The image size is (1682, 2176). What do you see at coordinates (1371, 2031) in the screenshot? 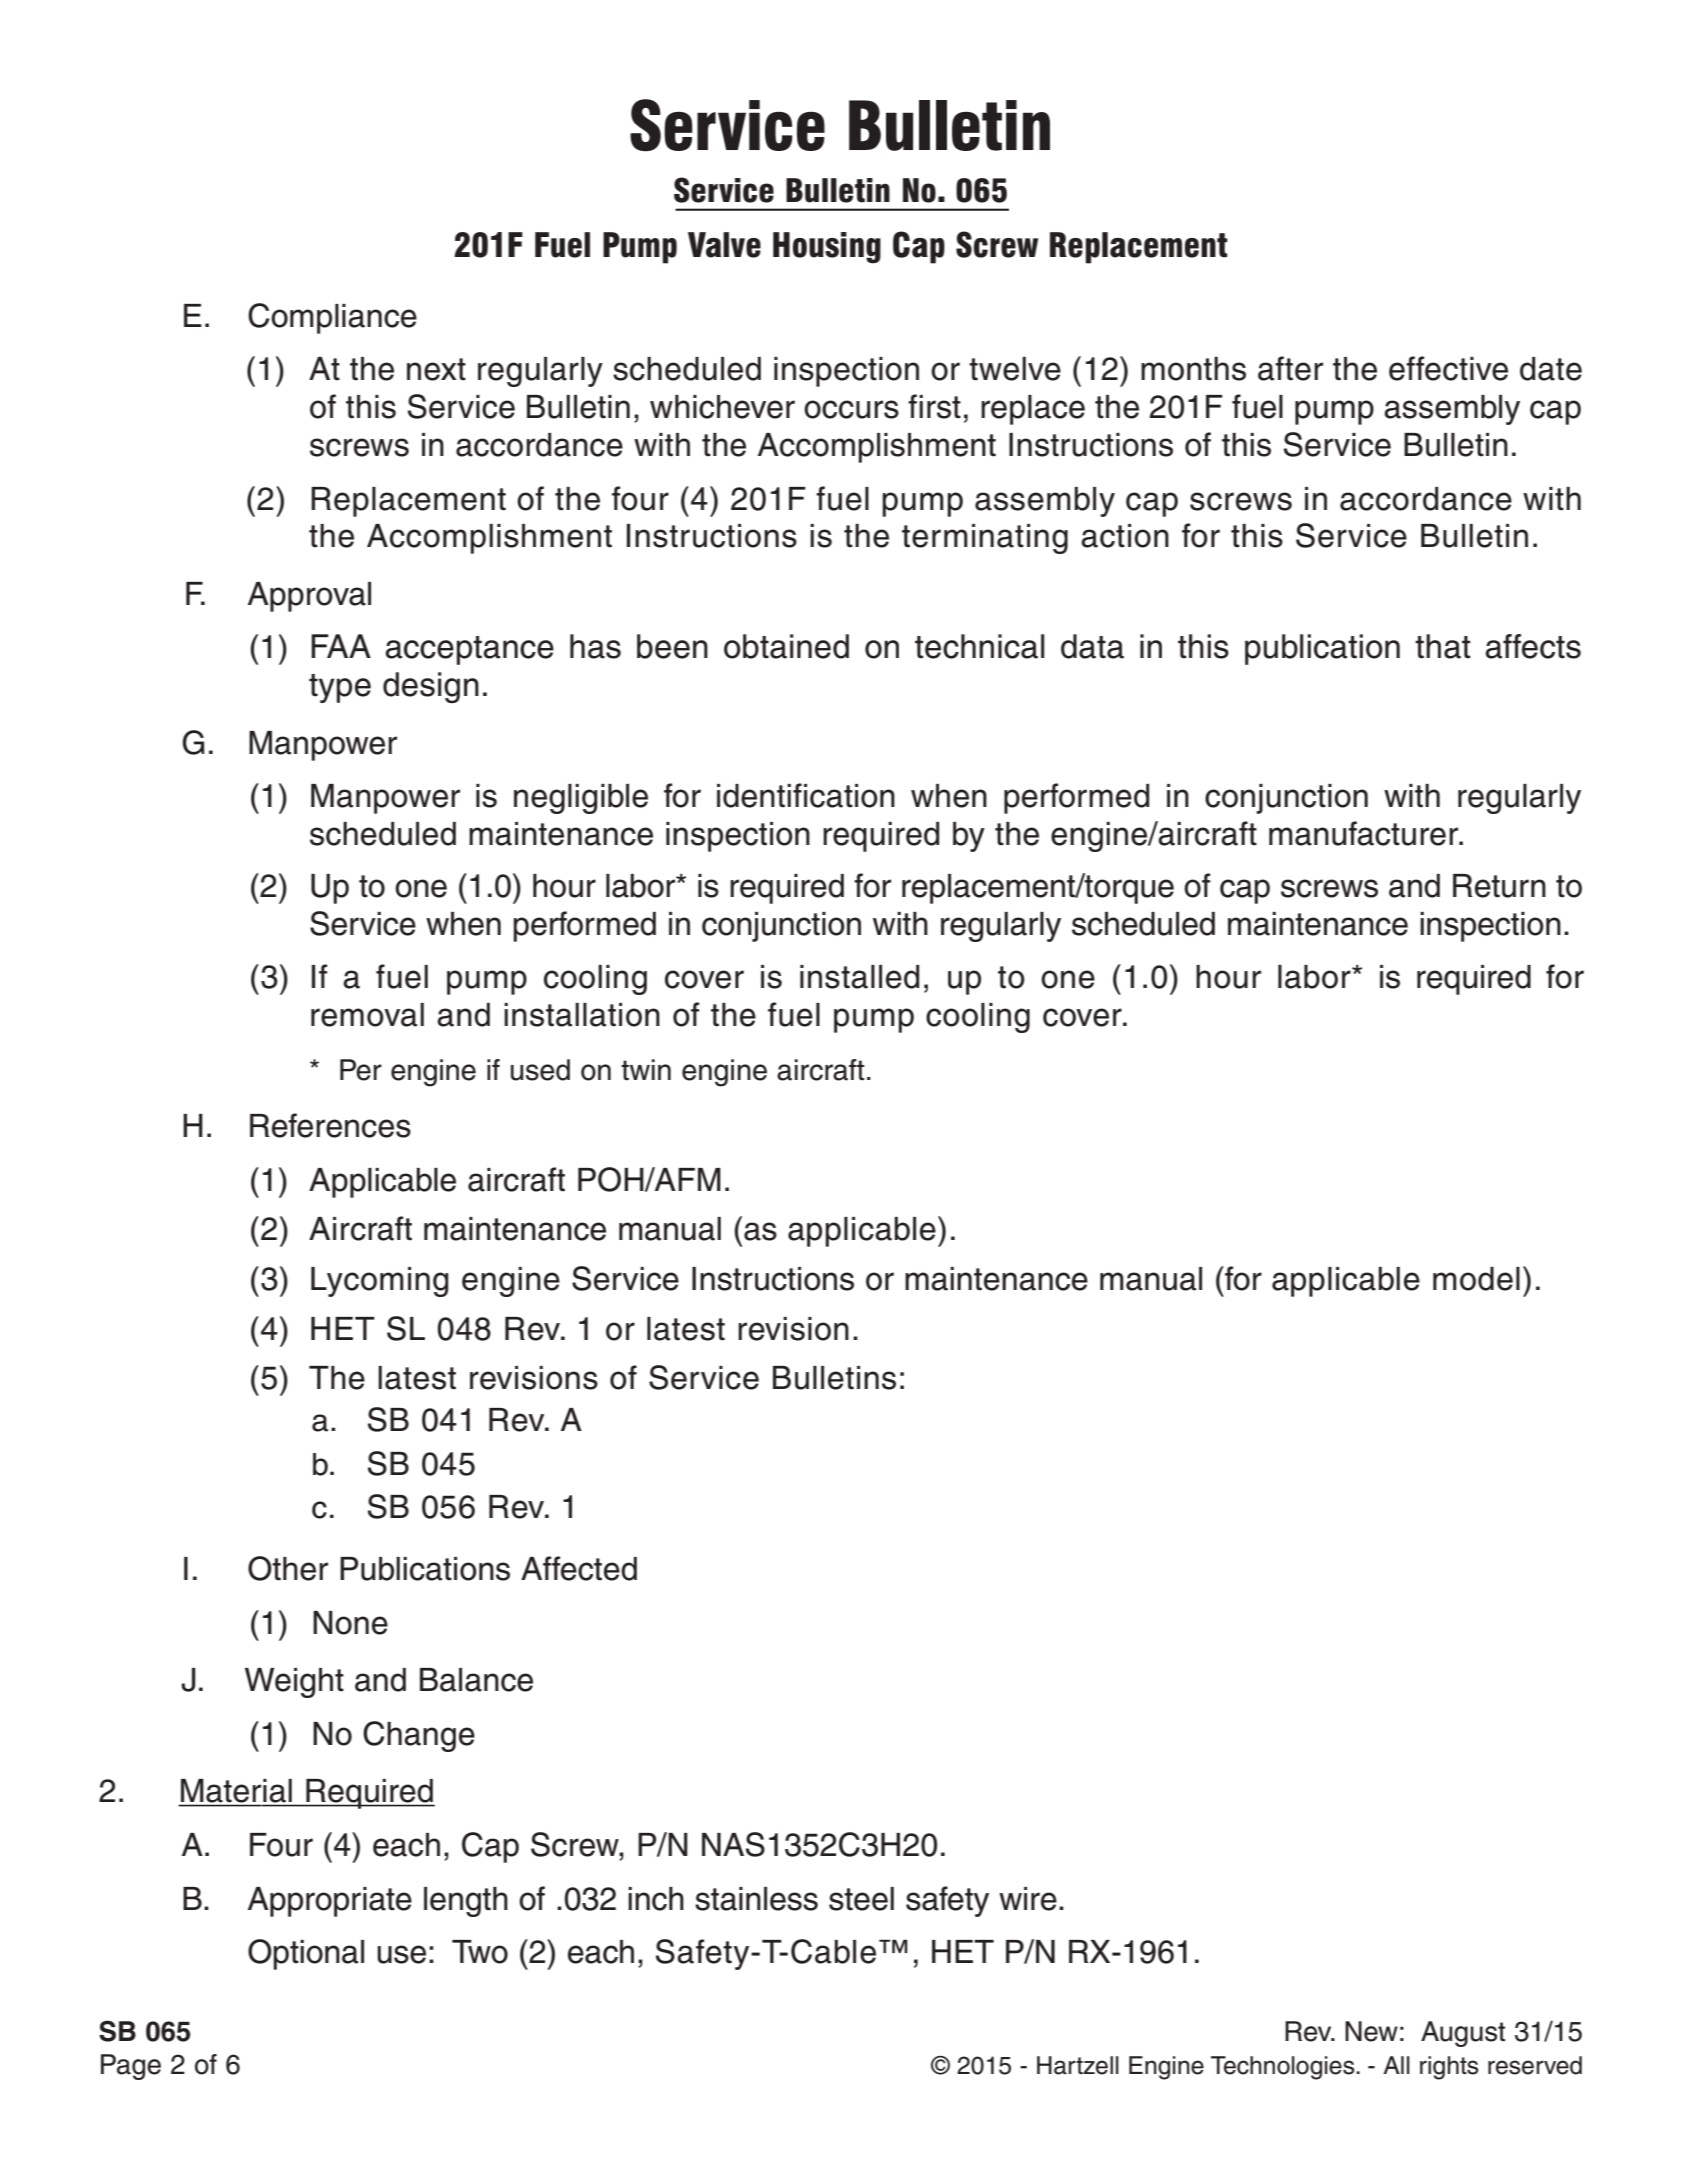
I see `New` at bounding box center [1371, 2031].
